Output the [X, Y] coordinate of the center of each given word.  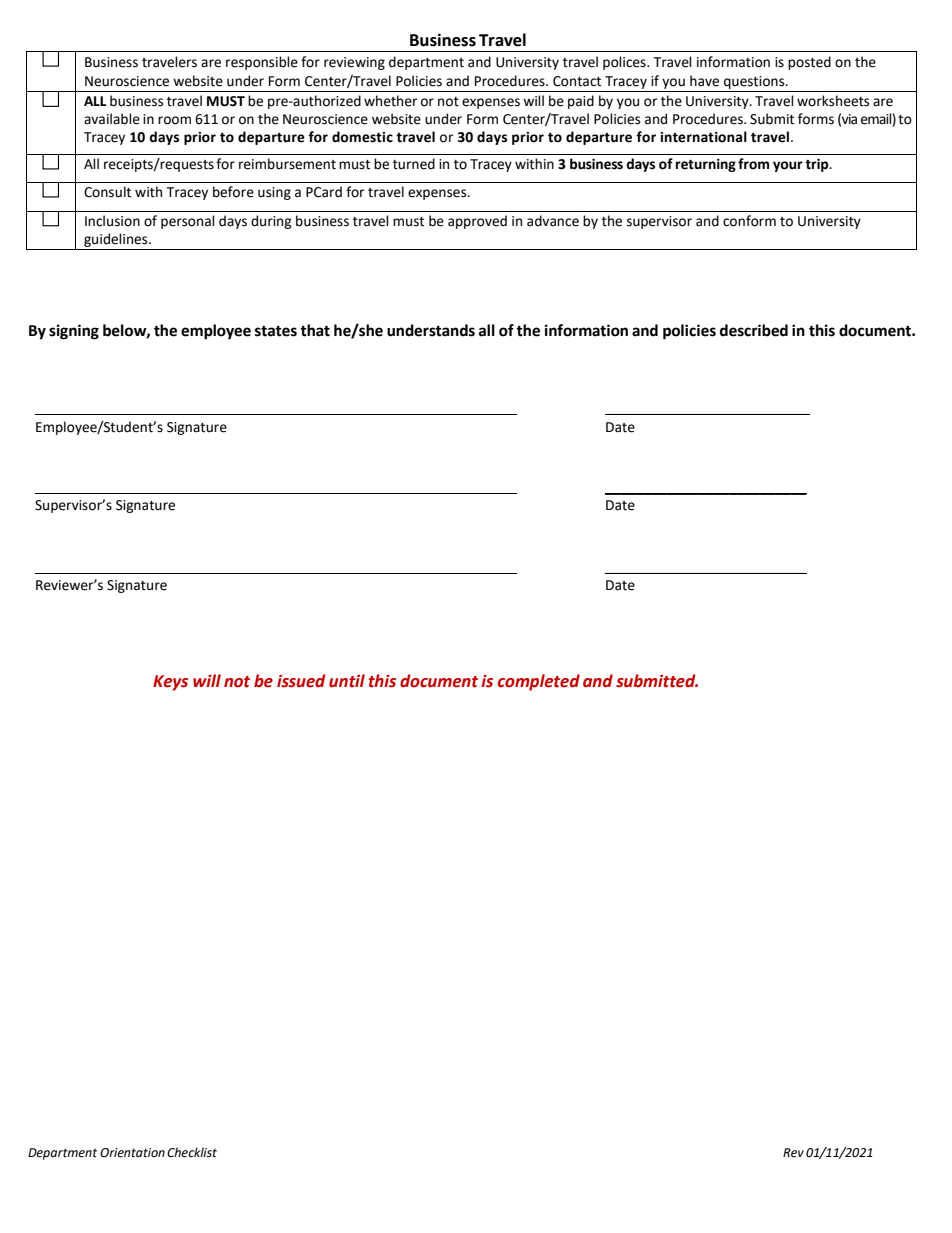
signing [74, 332]
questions [755, 82]
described [754, 330]
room [174, 120]
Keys [170, 683]
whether [390, 101]
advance [553, 221]
